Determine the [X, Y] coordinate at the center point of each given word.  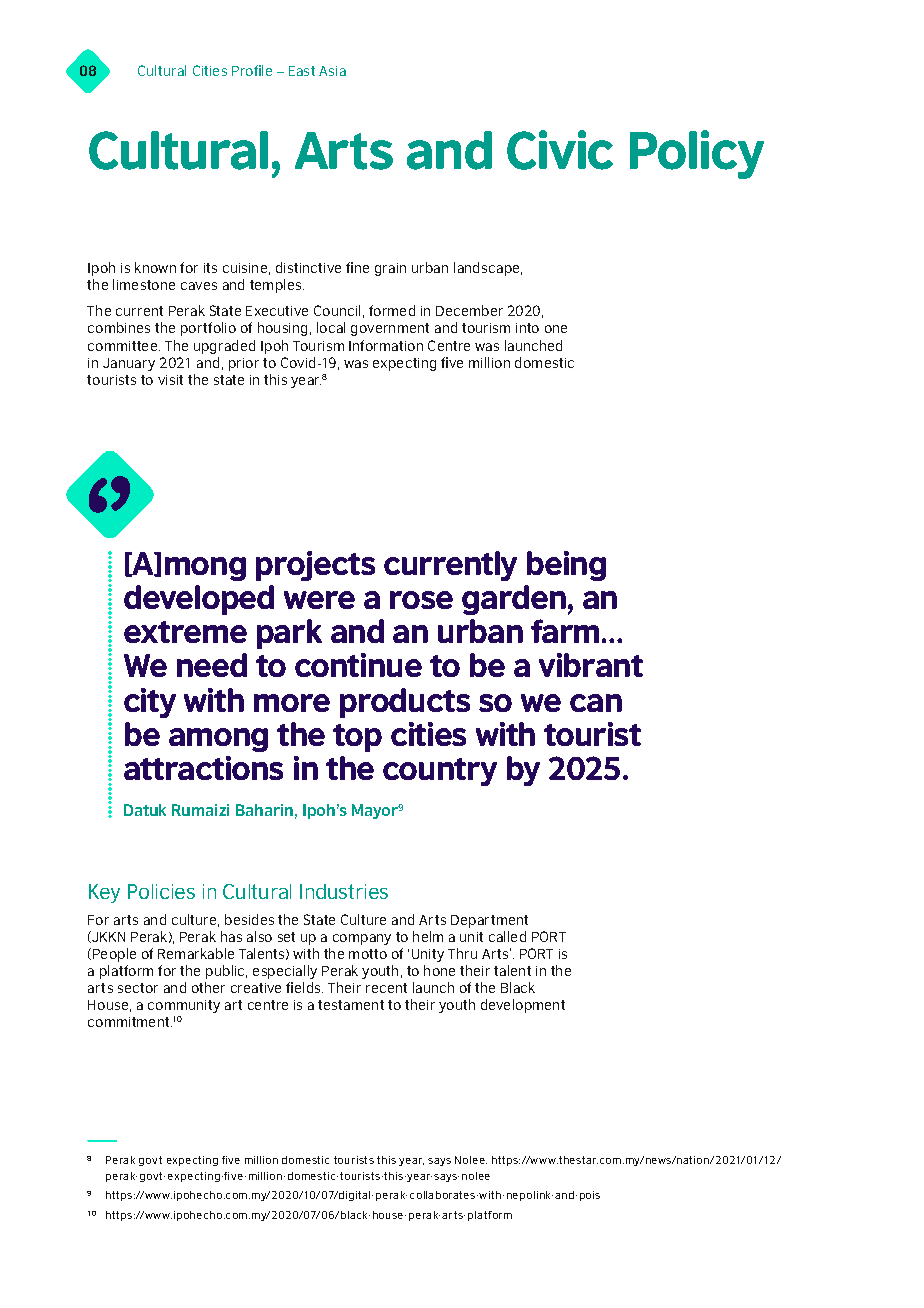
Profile [252, 70]
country [440, 772]
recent [386, 988]
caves [199, 286]
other [208, 987]
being [566, 566]
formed [392, 310]
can [596, 703]
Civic [560, 150]
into [527, 328]
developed [199, 600]
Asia [332, 71]
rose [421, 600]
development [523, 1006]
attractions [203, 768]
